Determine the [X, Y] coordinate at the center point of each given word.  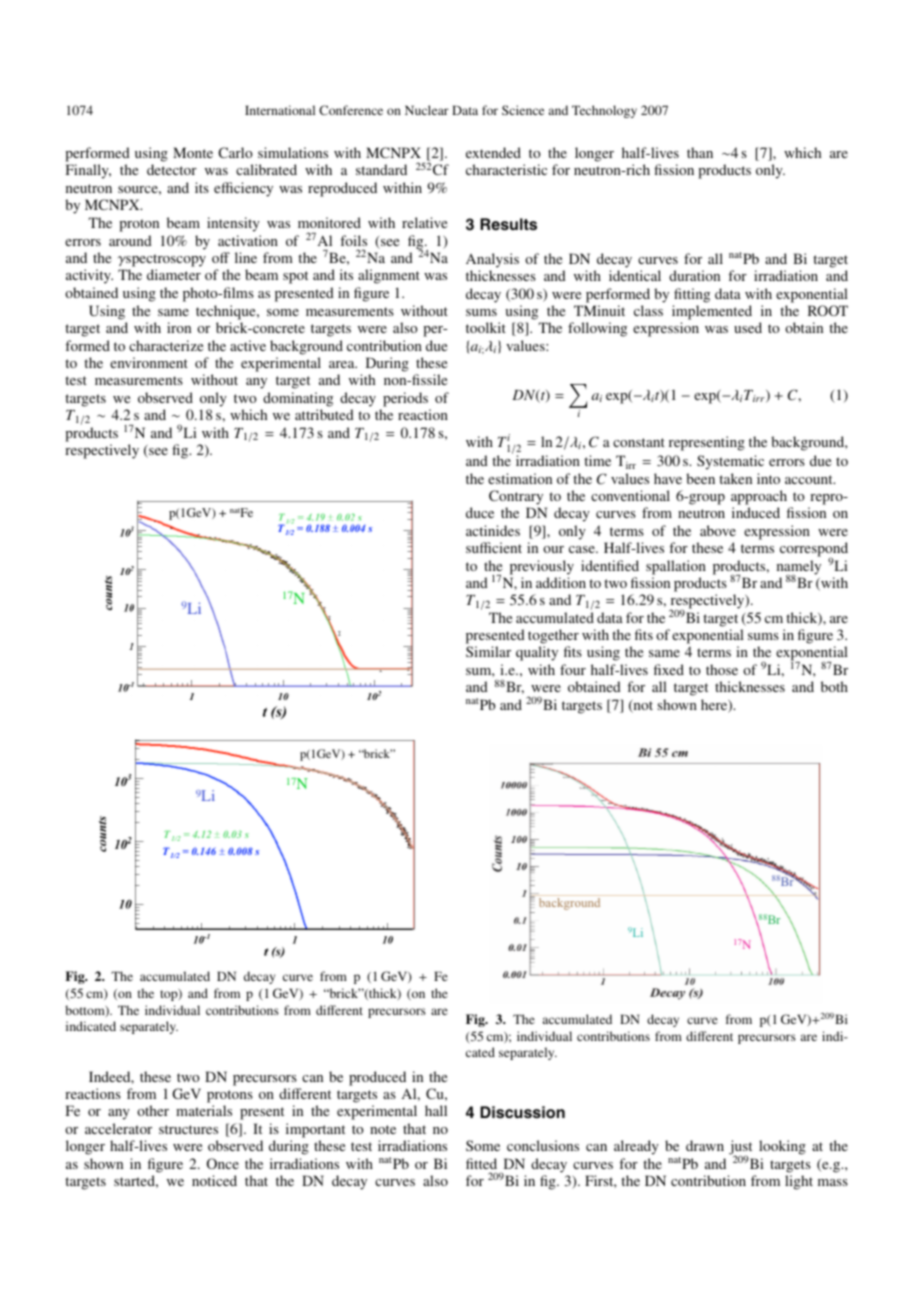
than [700, 152]
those [722, 669]
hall [436, 1110]
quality [537, 653]
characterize [166, 345]
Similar [488, 651]
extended [493, 152]
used [748, 327]
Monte [193, 152]
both [834, 686]
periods [405, 399]
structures [188, 1129]
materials [204, 1110]
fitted [481, 1163]
